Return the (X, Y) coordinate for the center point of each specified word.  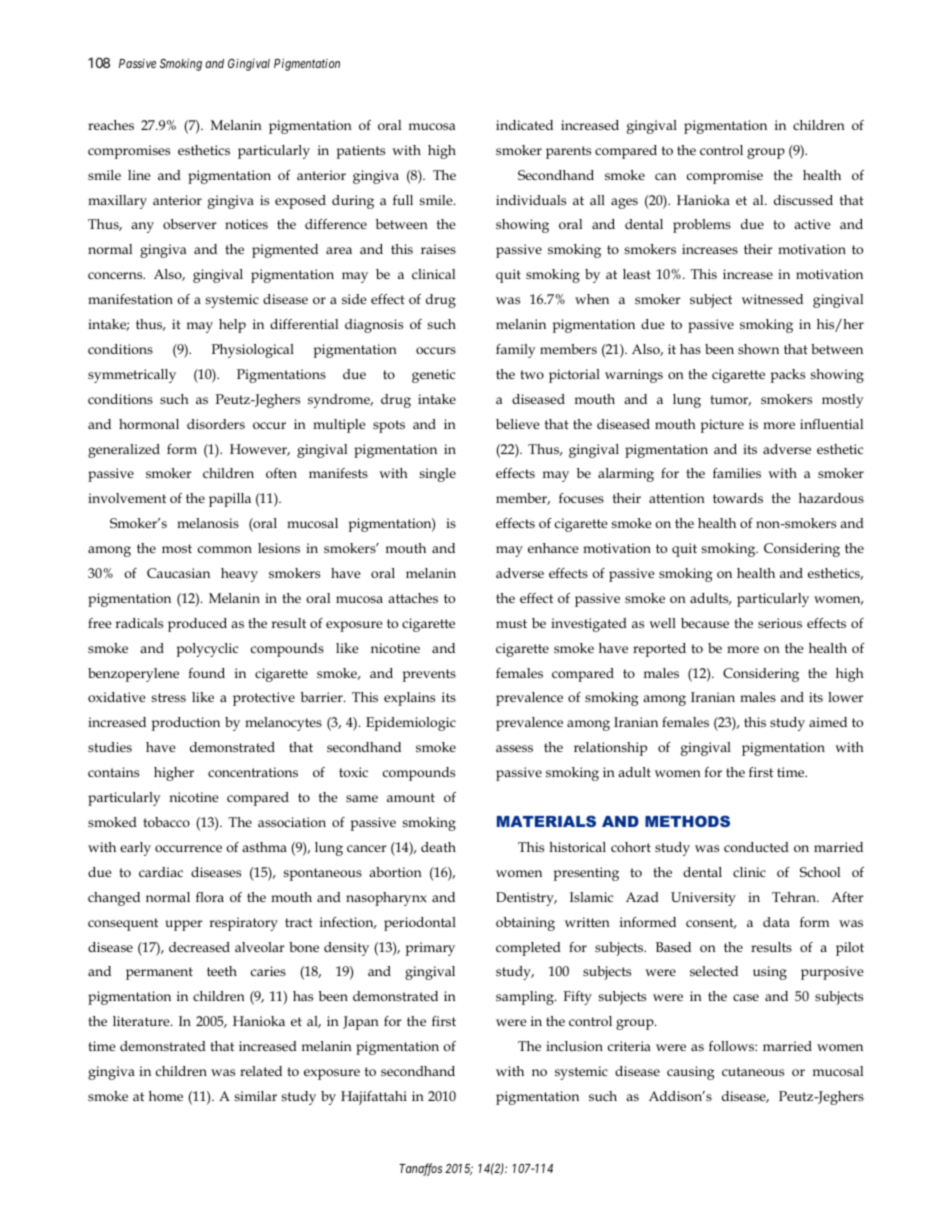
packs (788, 376)
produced (197, 625)
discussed (803, 200)
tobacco (166, 822)
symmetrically (132, 376)
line (139, 175)
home (166, 1096)
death (438, 847)
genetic (433, 376)
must (511, 623)
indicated (524, 125)
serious (780, 623)
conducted (756, 847)
